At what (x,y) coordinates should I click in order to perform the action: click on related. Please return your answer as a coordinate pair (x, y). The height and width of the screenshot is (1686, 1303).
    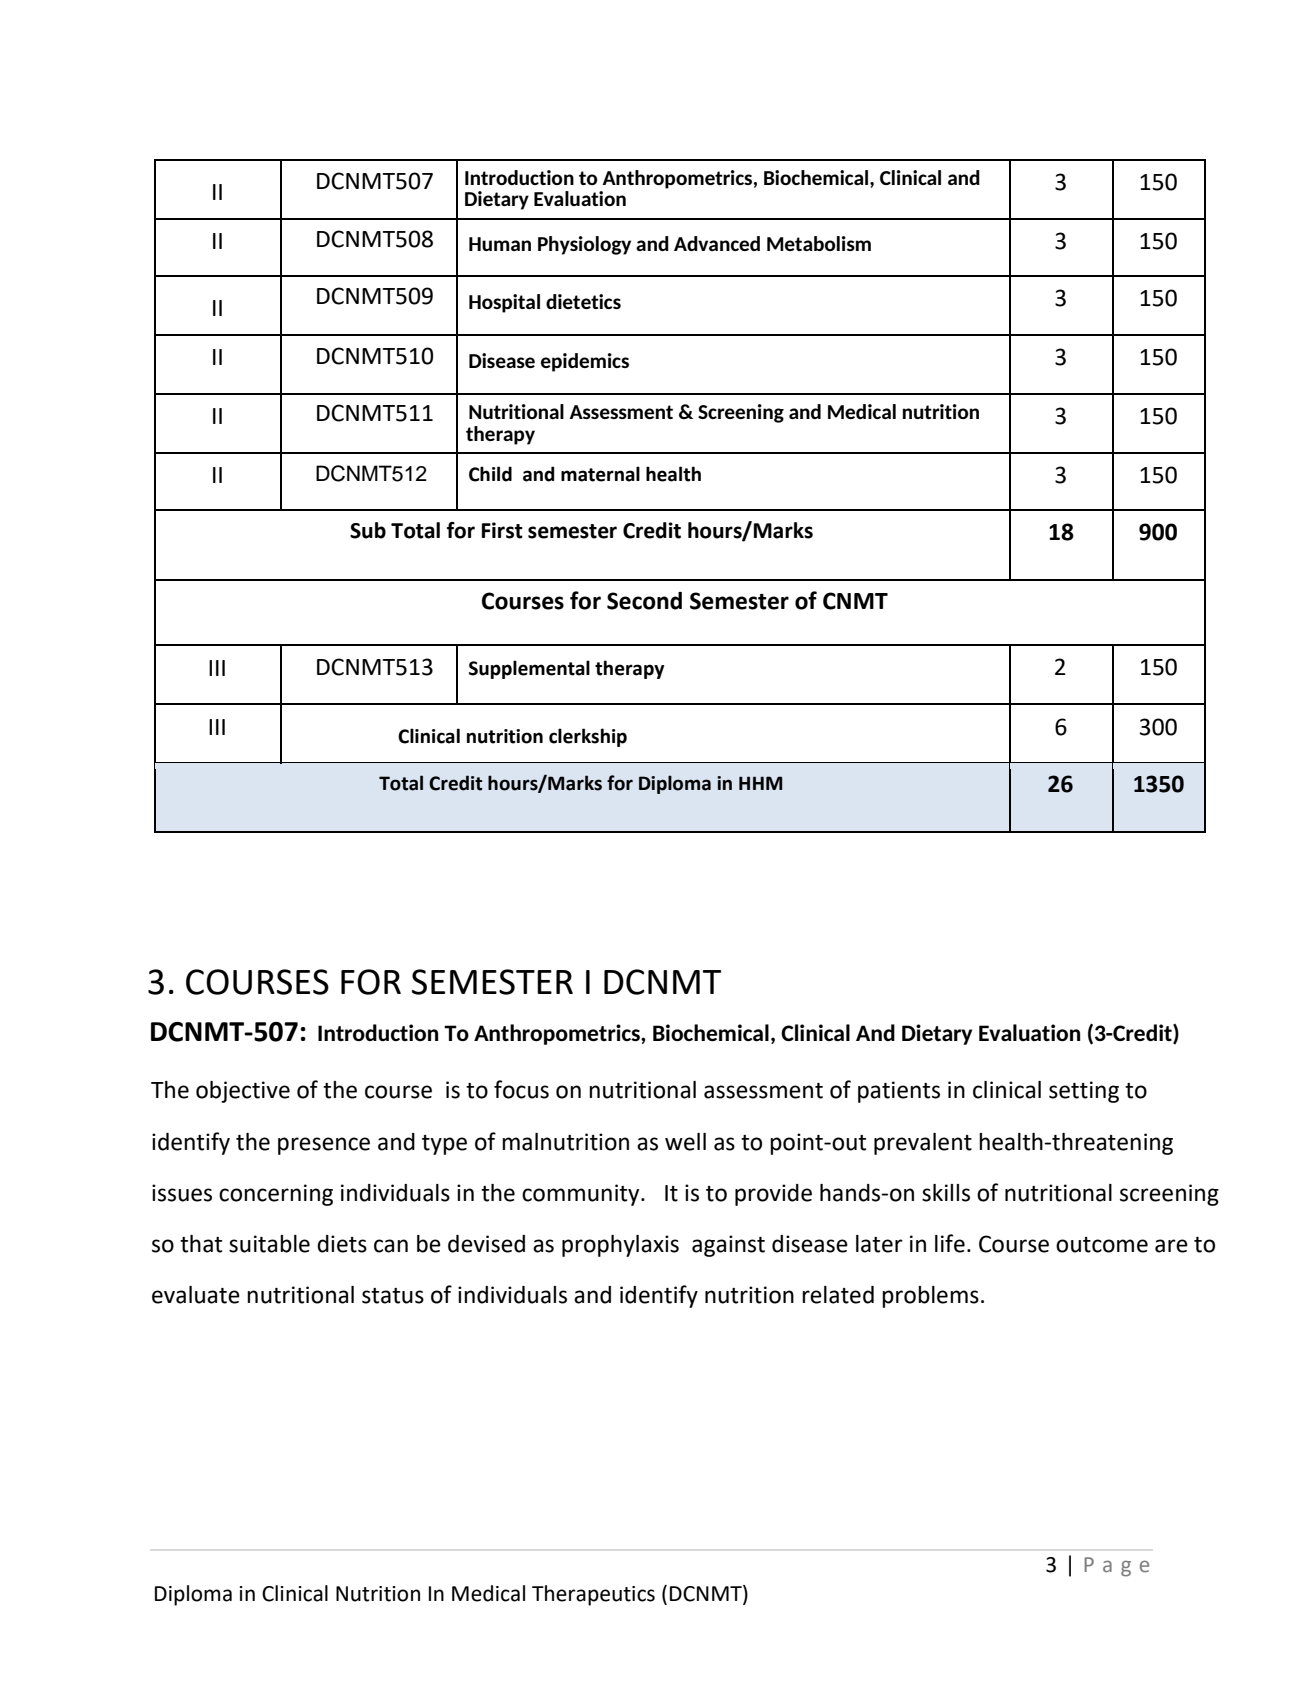
    Looking at the image, I should click on (838, 1295).
